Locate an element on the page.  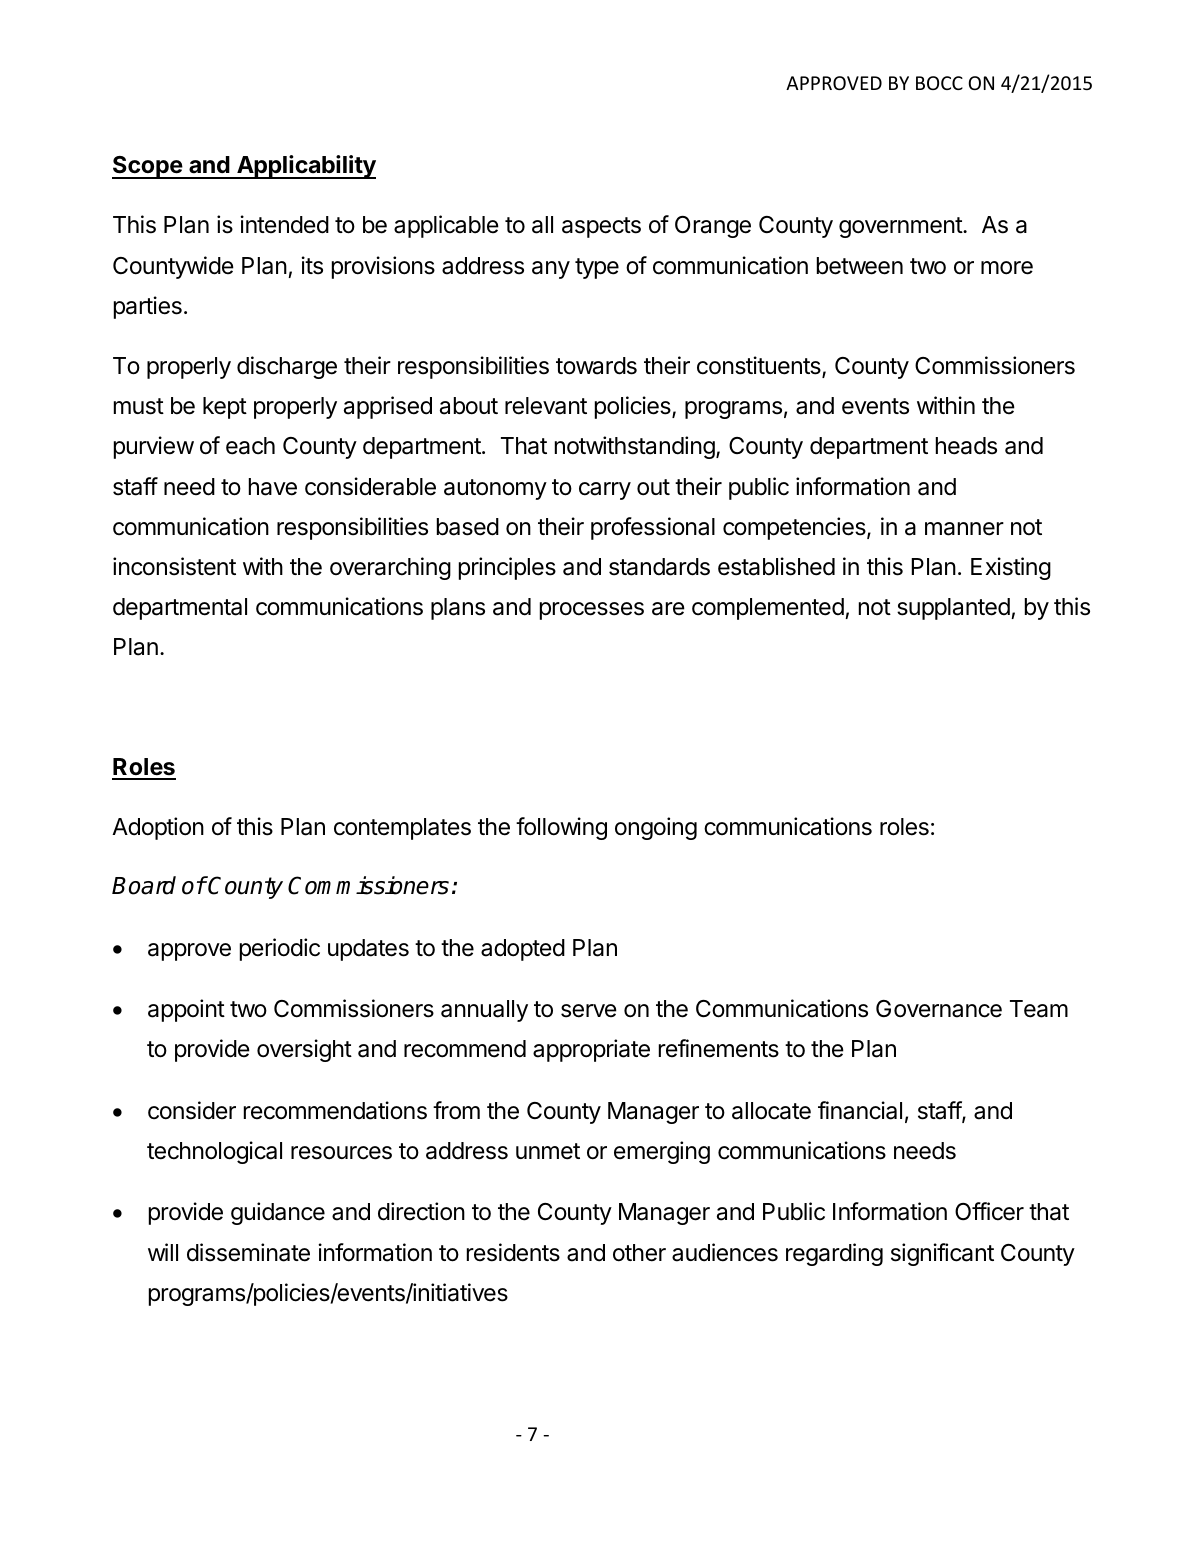
other is located at coordinates (639, 1253).
